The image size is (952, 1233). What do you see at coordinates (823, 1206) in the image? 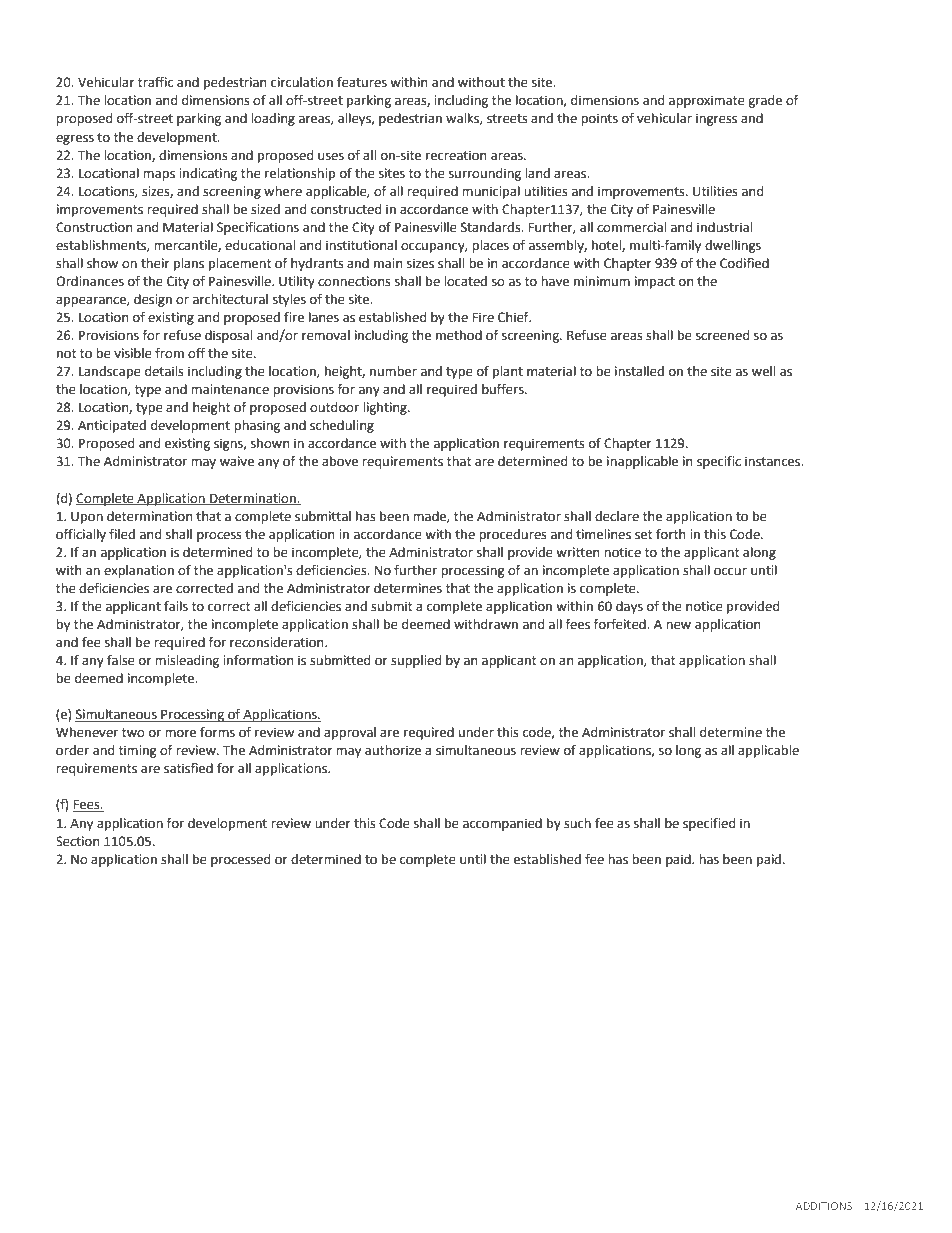
I see `ADDITIONS` at bounding box center [823, 1206].
